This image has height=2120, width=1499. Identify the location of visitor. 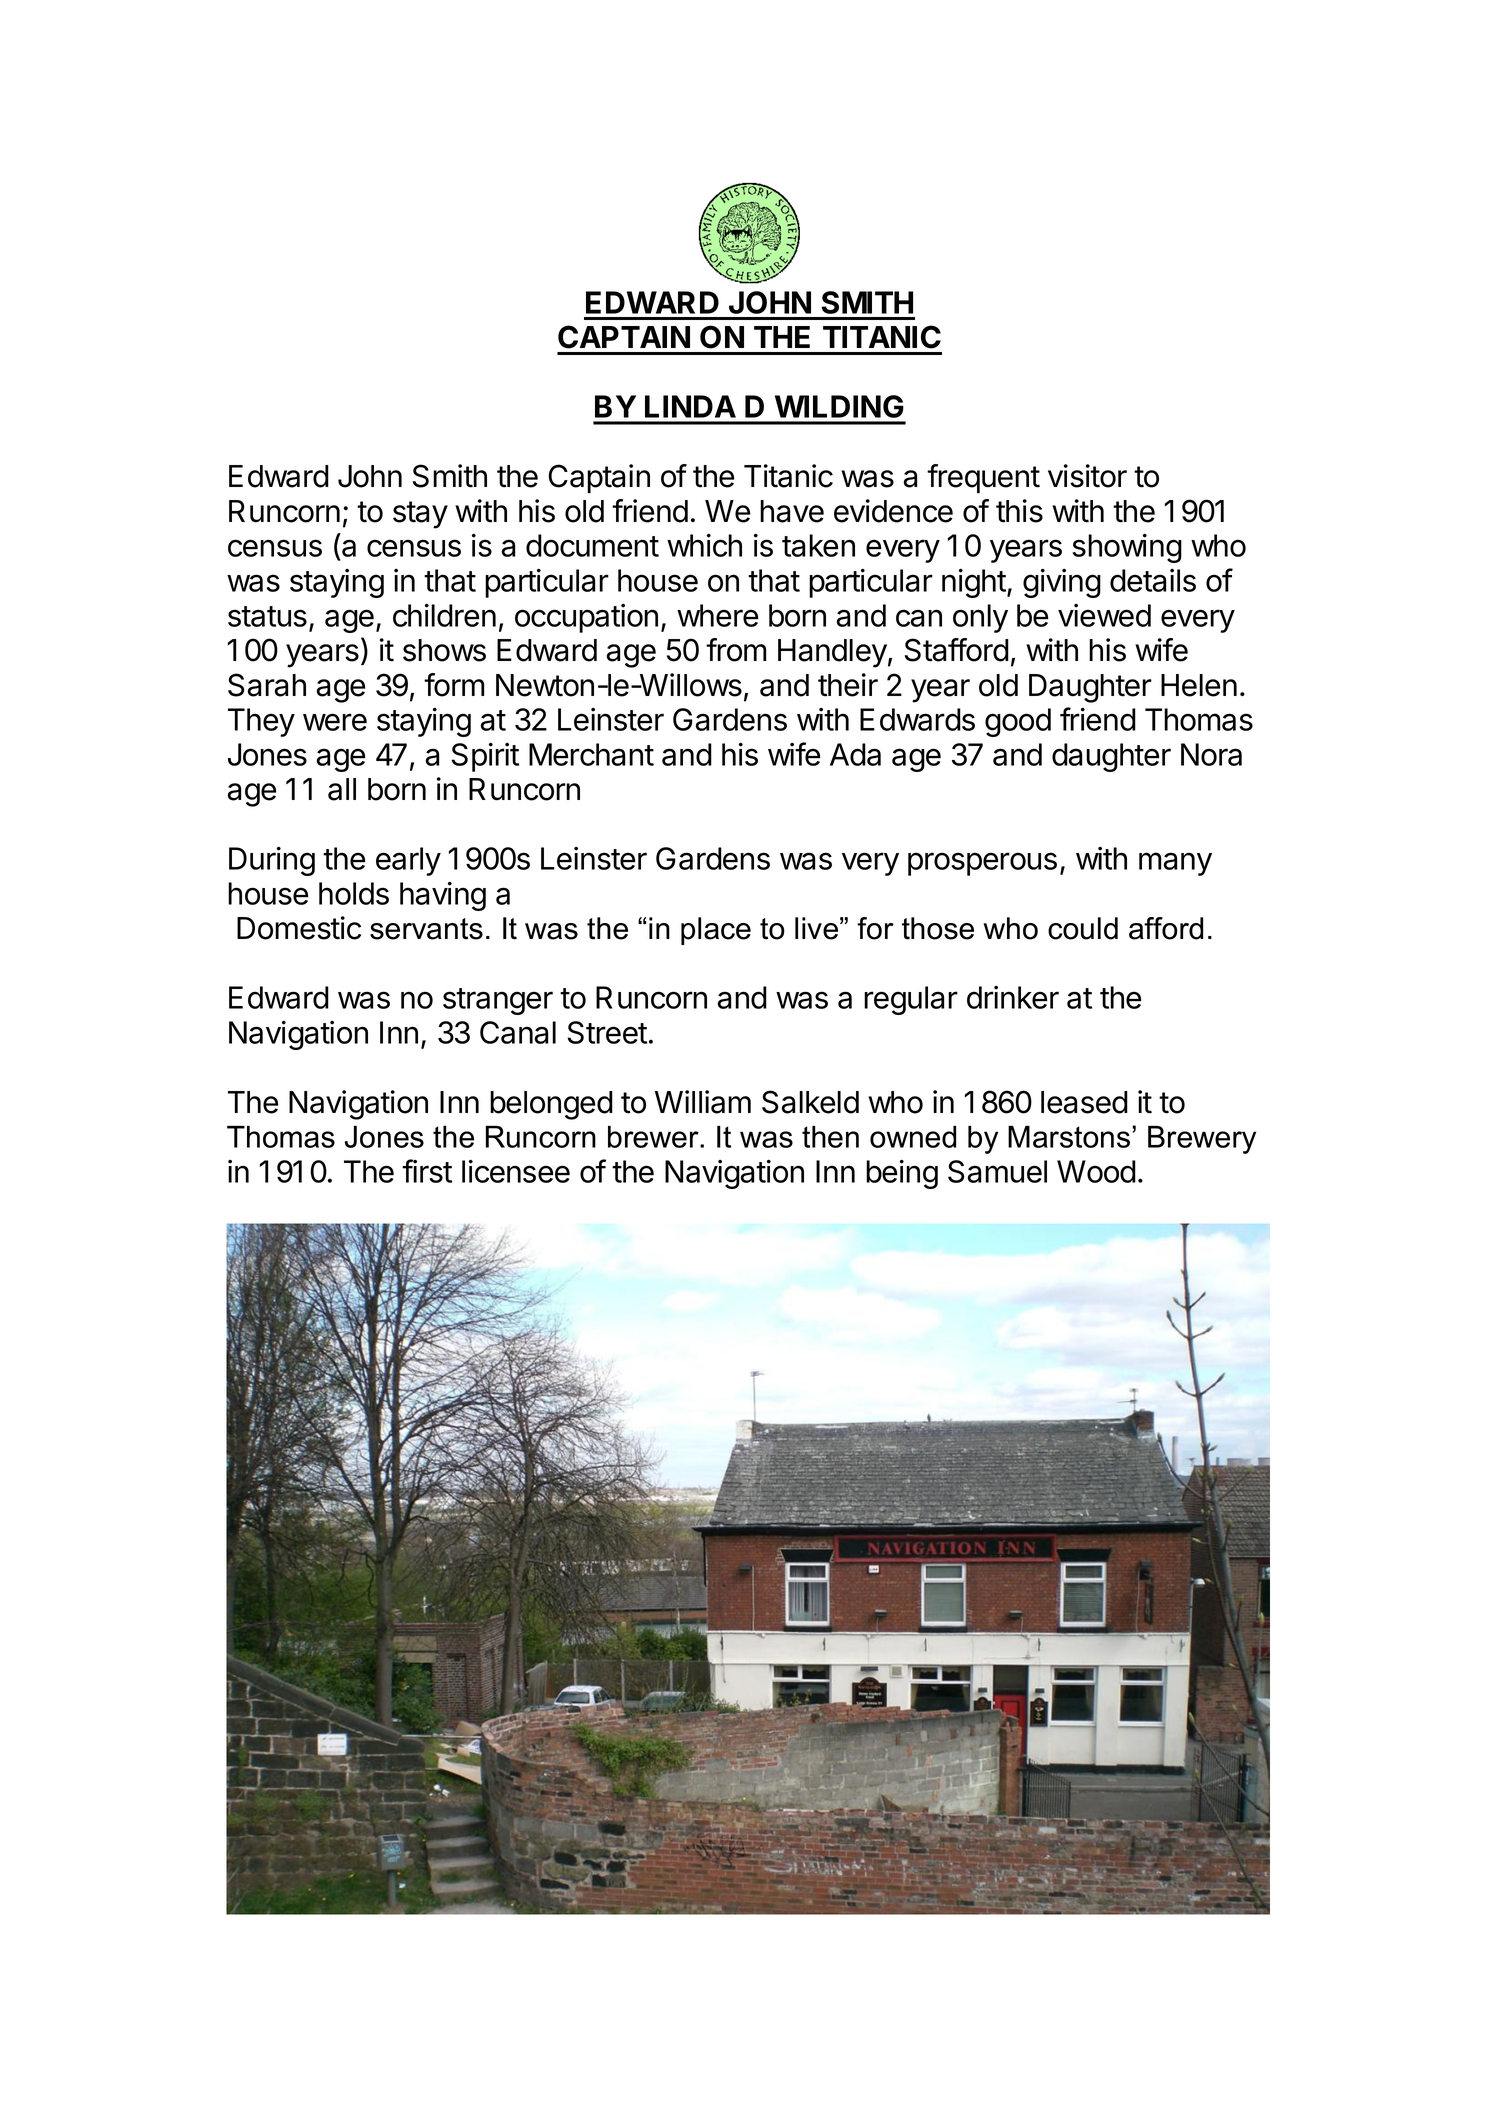
(1087, 476).
